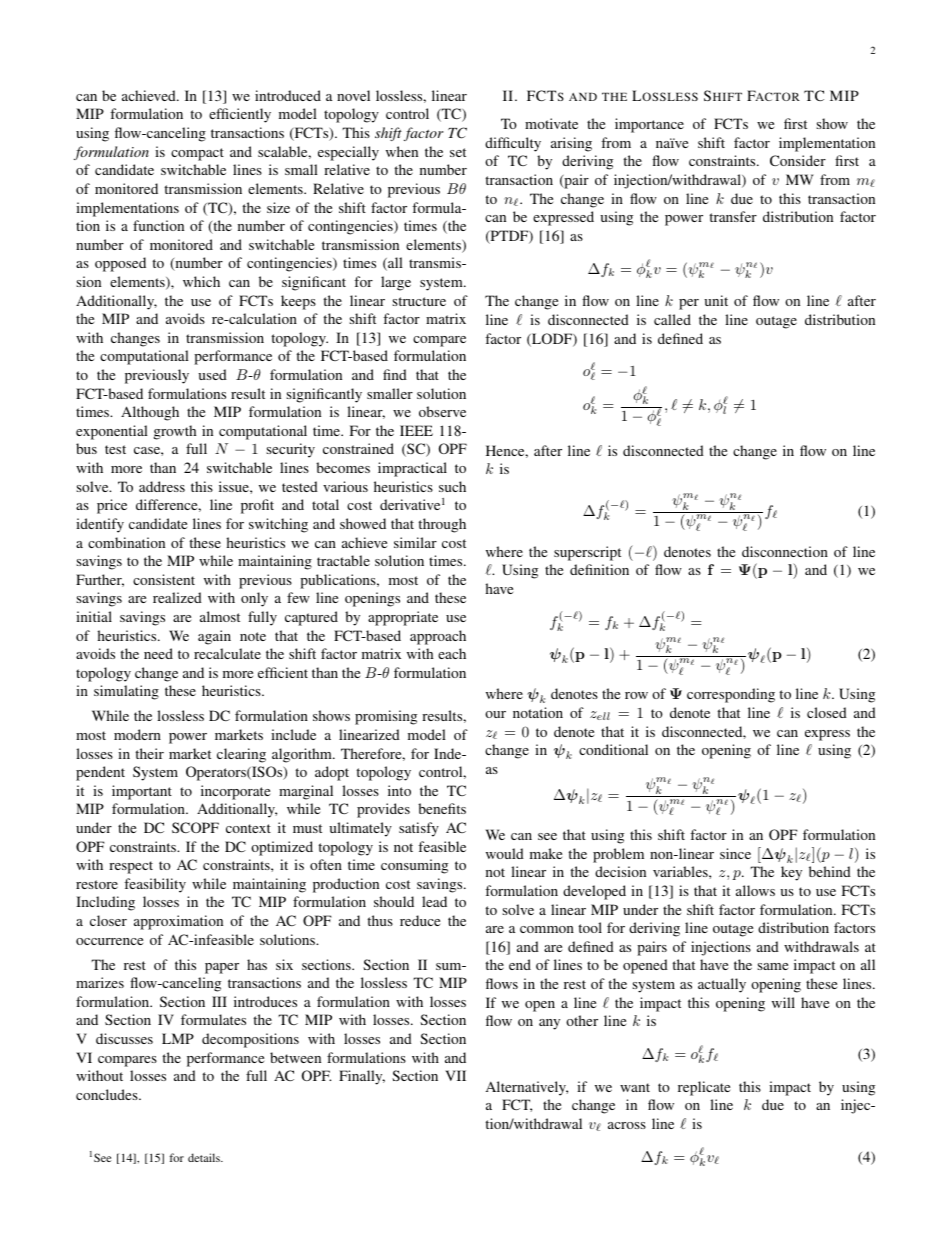 This document has width=952, height=1233. I want to click on allows, so click(755, 890).
